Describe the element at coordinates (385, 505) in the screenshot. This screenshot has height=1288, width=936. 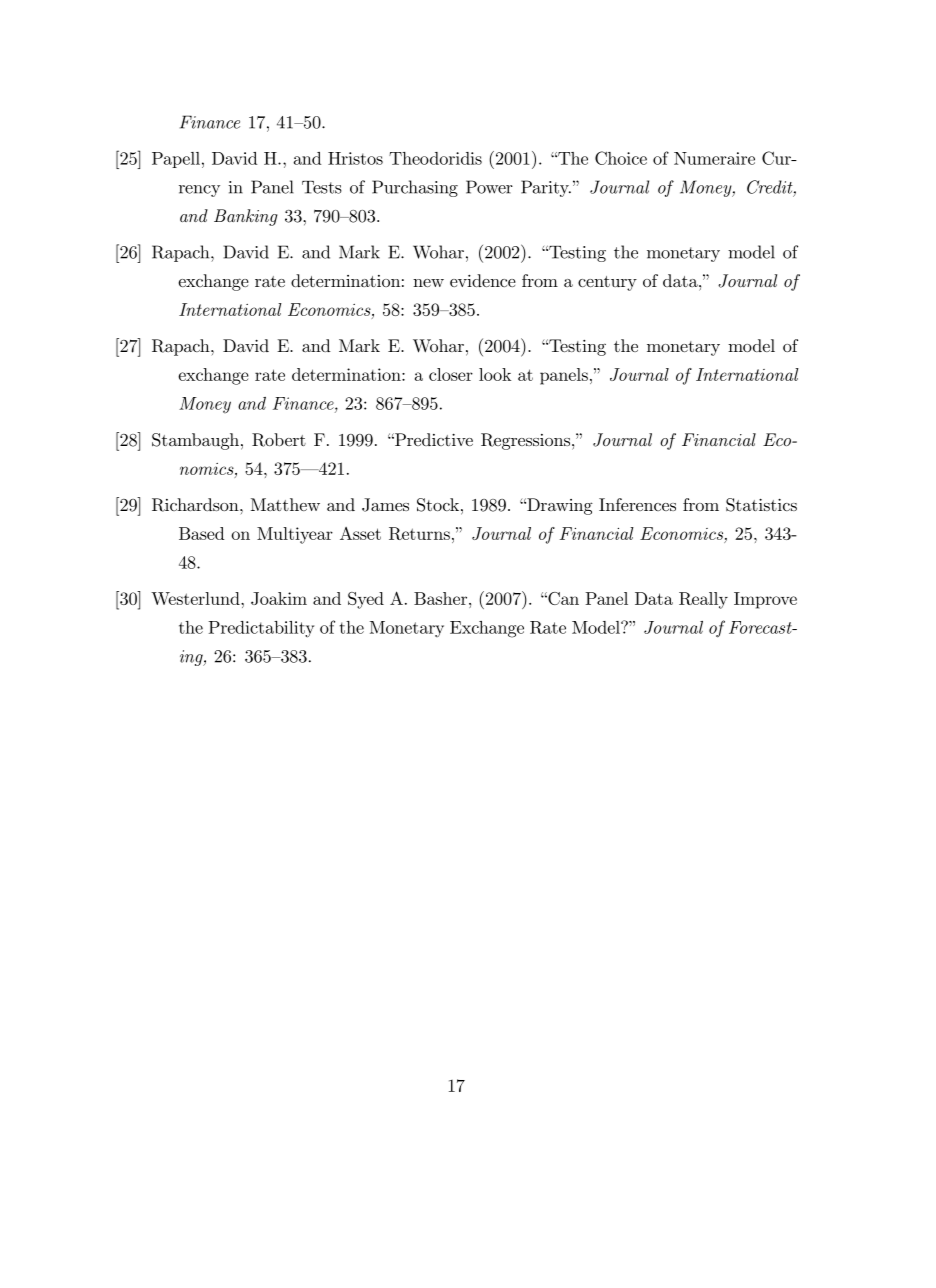
I see `James` at that location.
